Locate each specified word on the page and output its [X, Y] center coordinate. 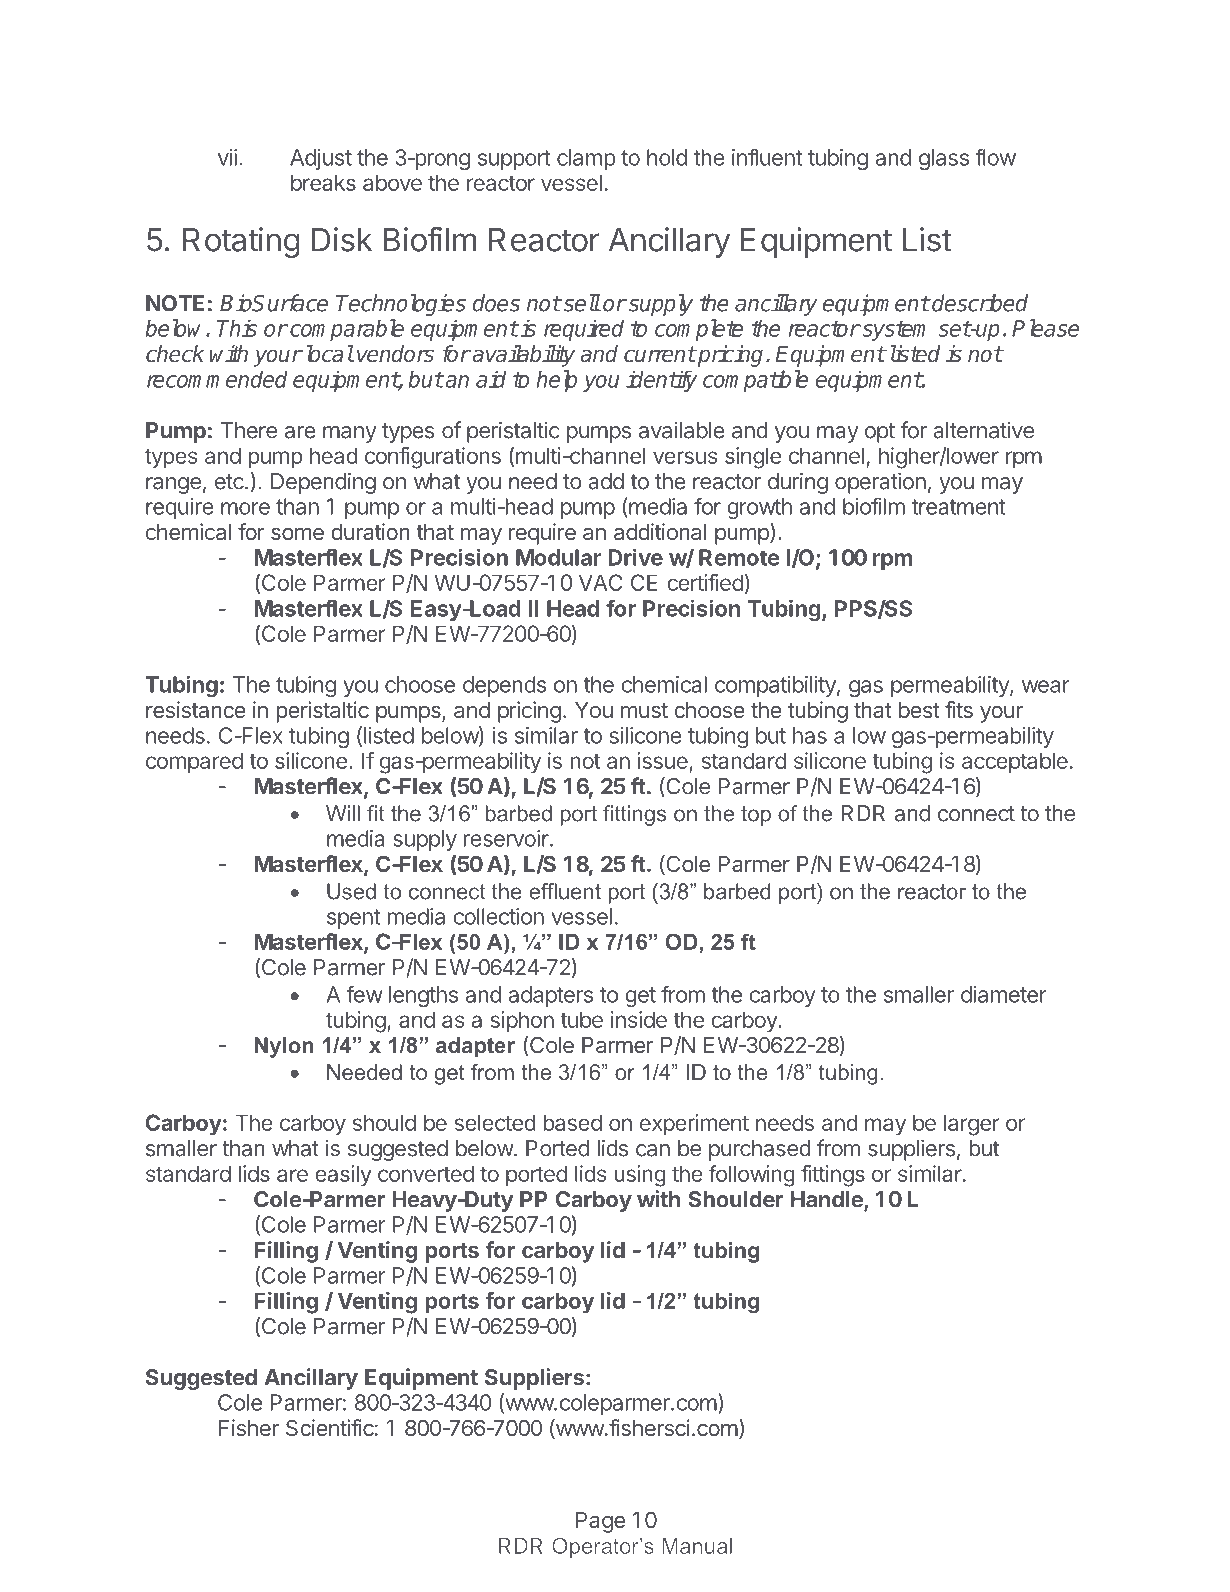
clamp [586, 159]
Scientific [330, 1427]
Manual [697, 1546]
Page [600, 1522]
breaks [323, 182]
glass [944, 159]
